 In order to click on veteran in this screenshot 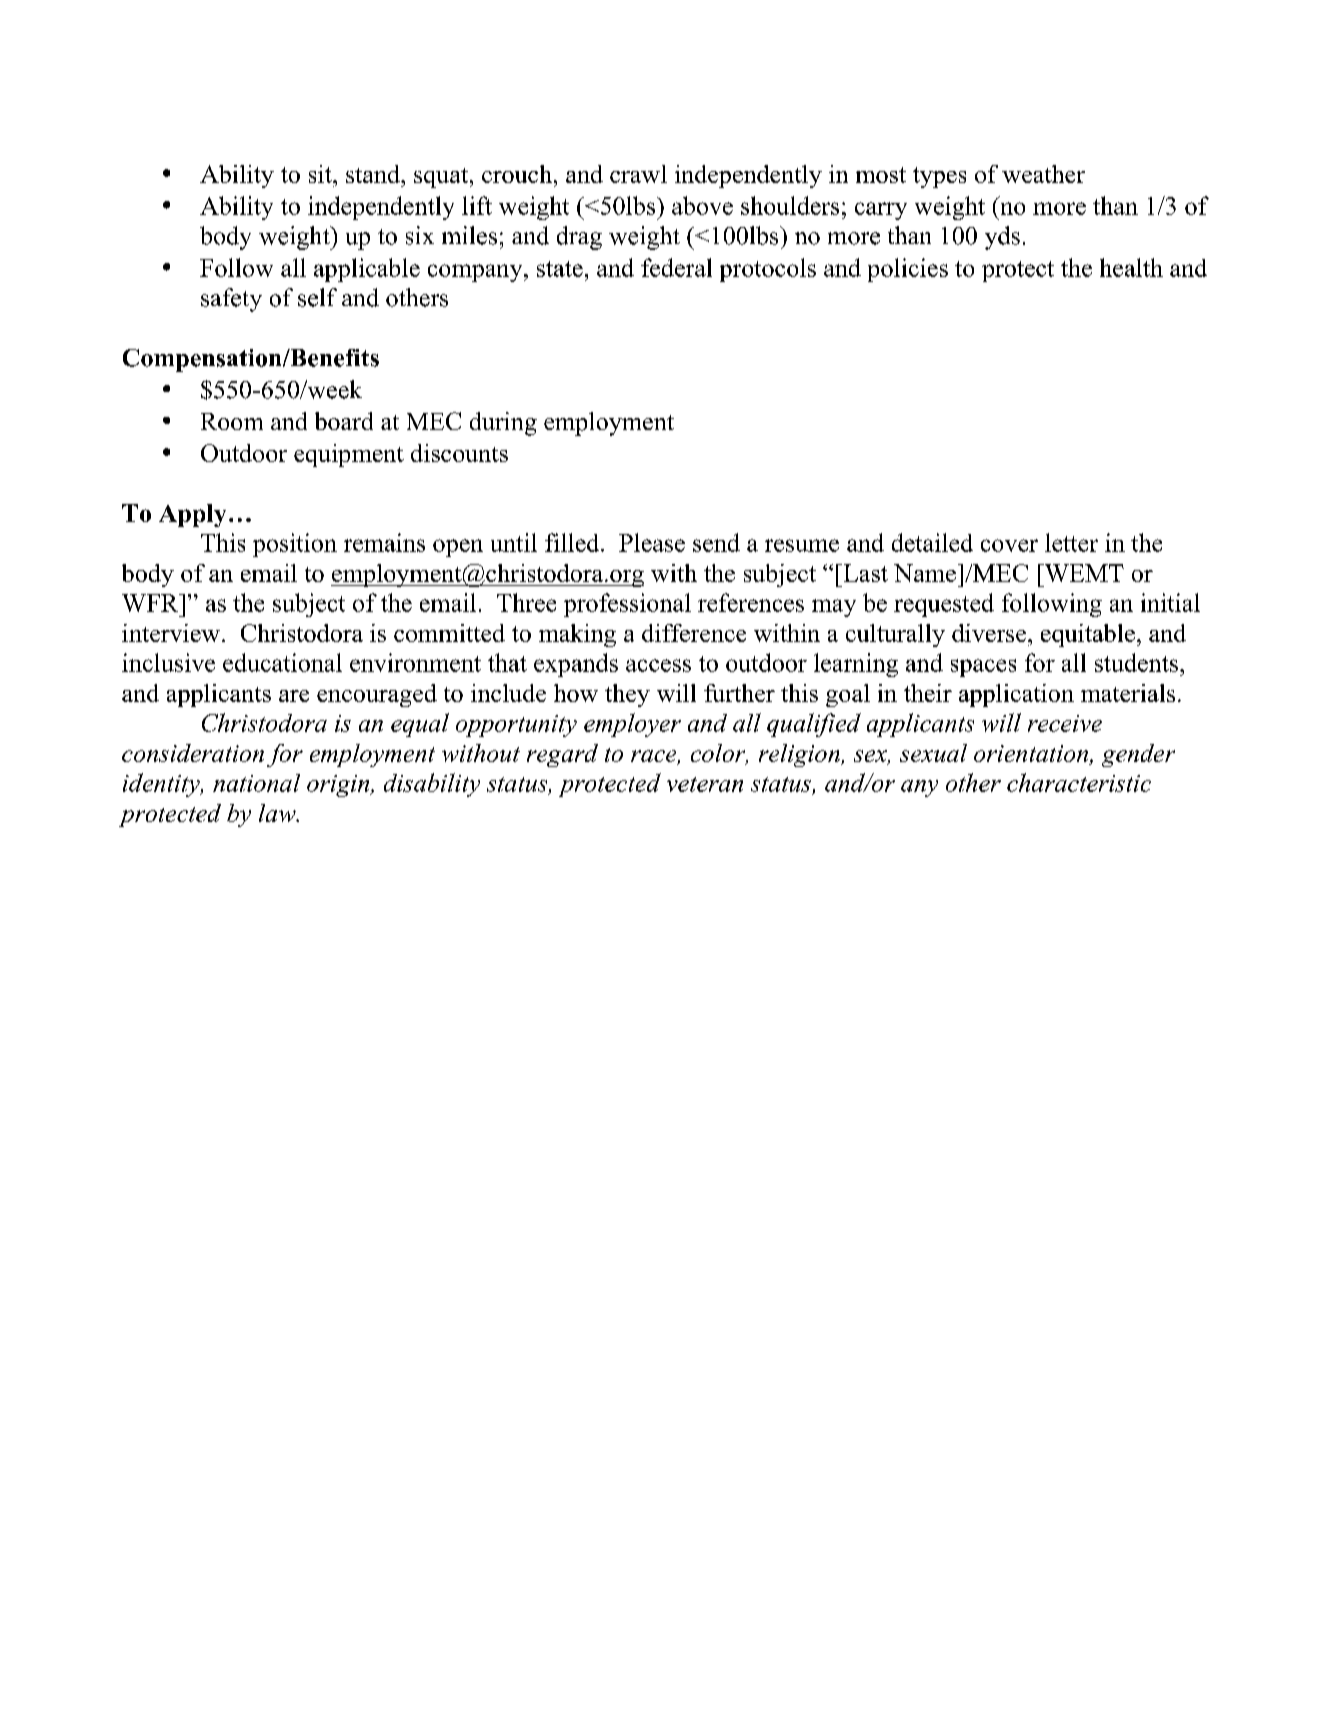, I will do `click(705, 784)`.
